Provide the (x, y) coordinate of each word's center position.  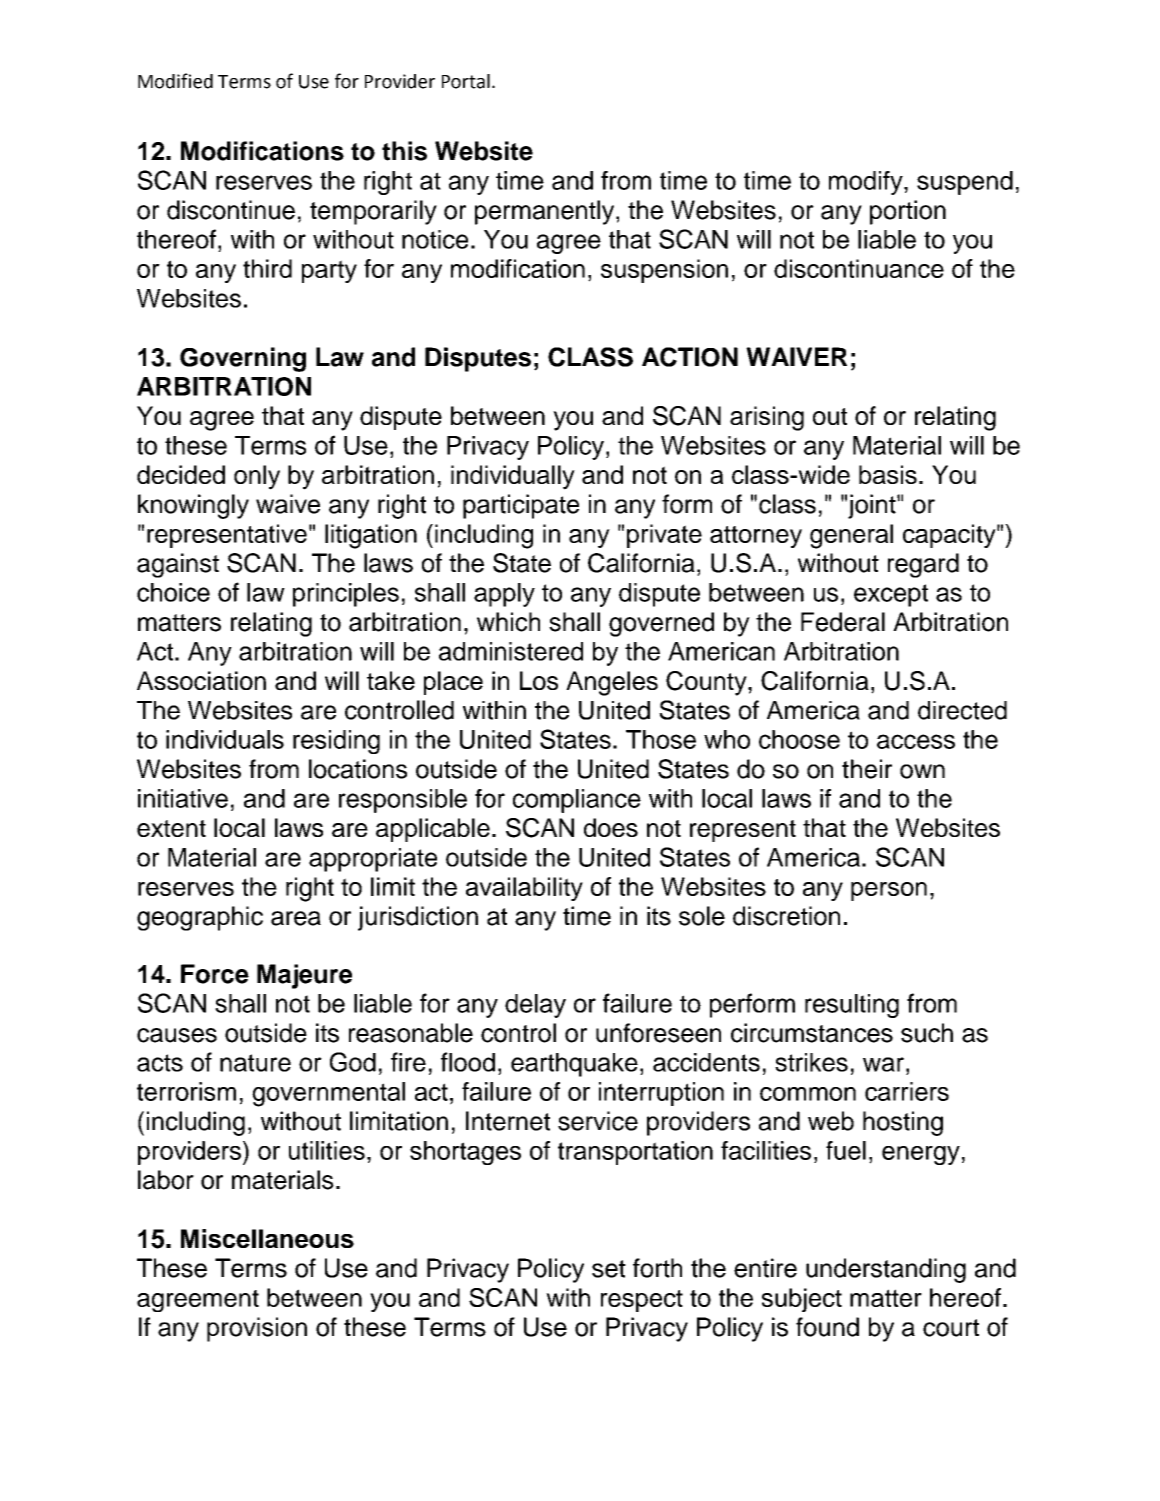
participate (521, 506)
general (851, 536)
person (889, 891)
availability (524, 889)
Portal (466, 81)
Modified (175, 81)
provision (257, 1329)
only (257, 477)
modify (867, 183)
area (296, 918)
